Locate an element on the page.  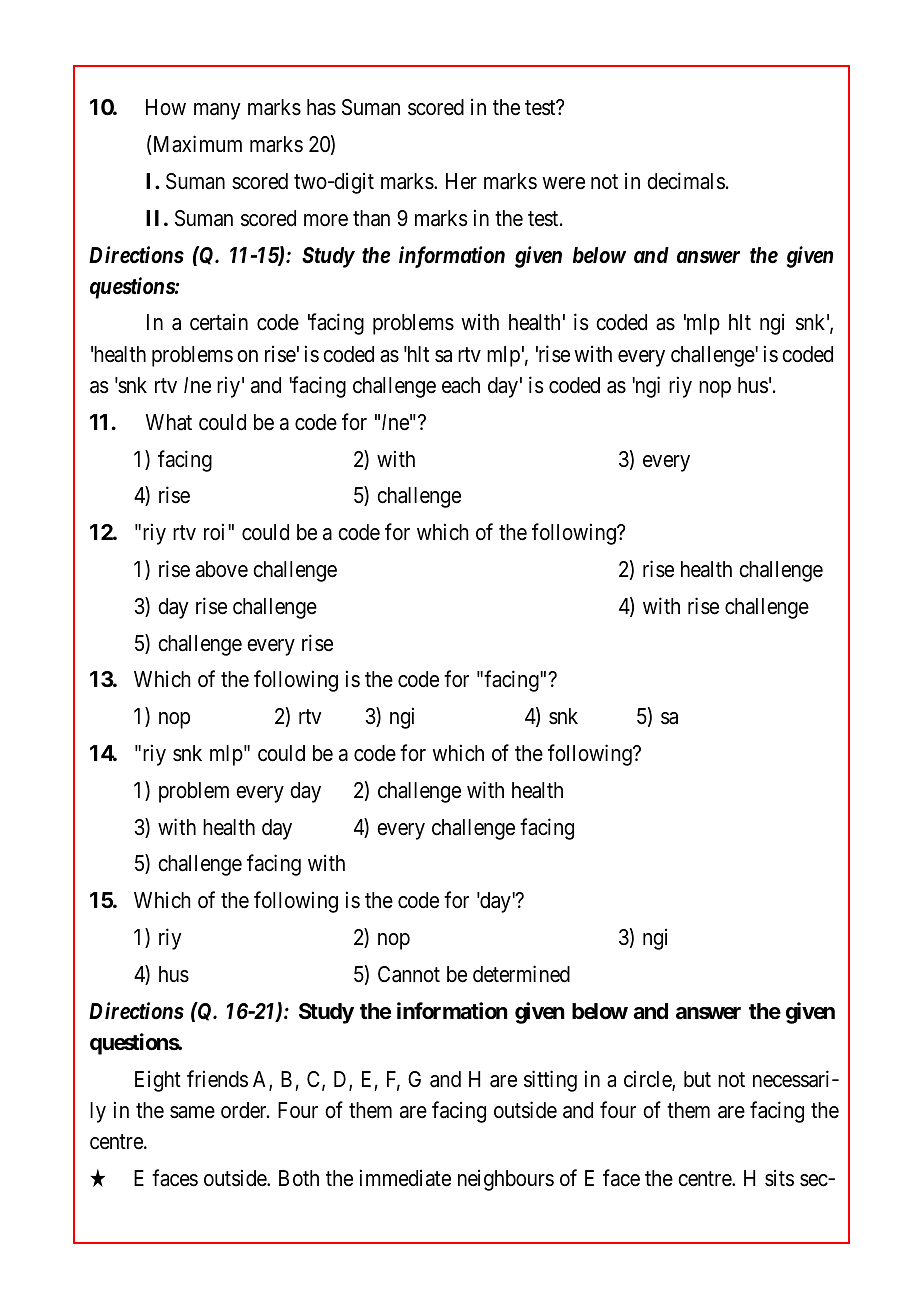
were is located at coordinates (563, 183).
